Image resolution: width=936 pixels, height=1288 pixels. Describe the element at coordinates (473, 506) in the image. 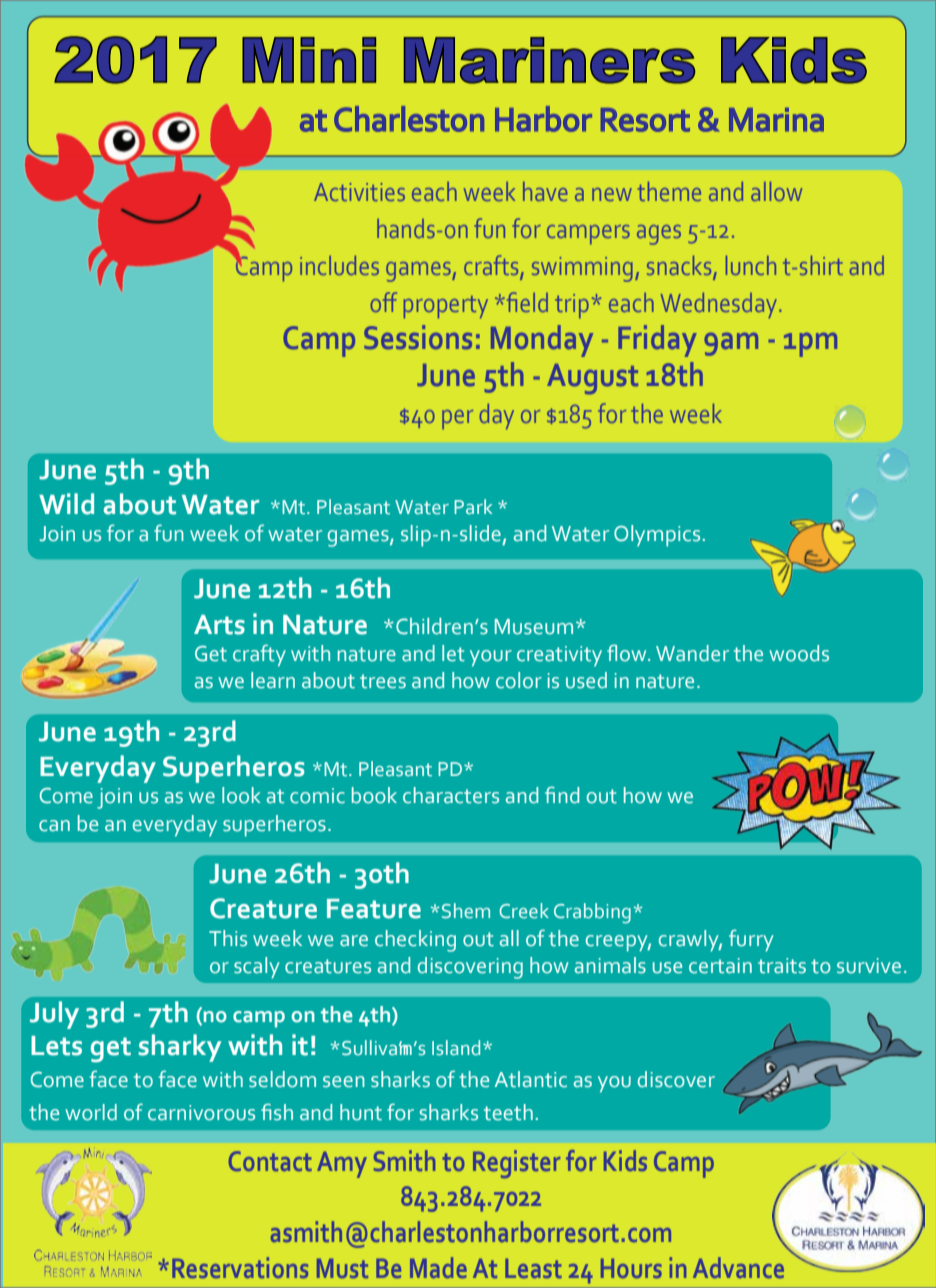

I see `Park` at that location.
